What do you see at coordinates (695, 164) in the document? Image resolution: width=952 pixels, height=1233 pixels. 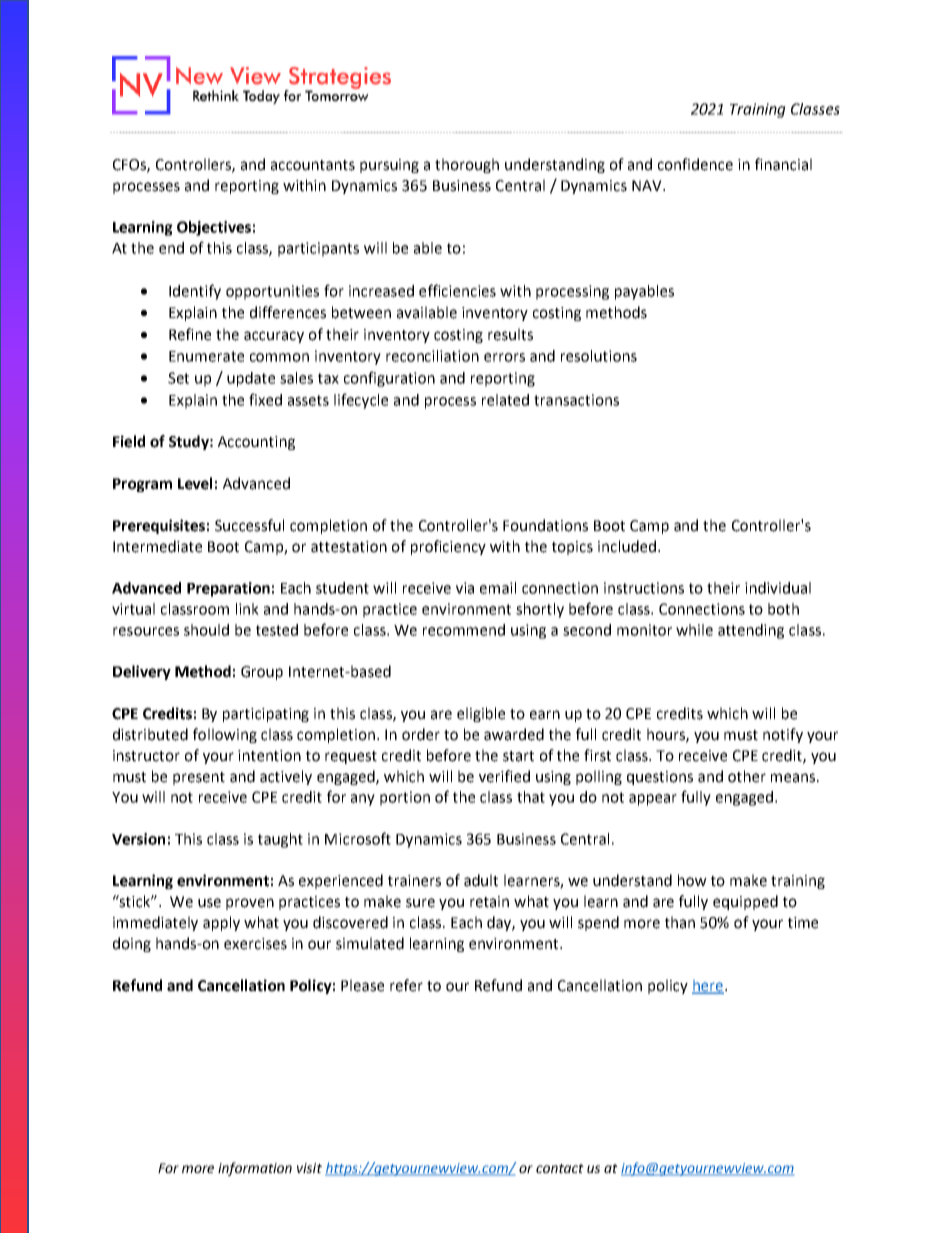 I see `confidence` at bounding box center [695, 164].
